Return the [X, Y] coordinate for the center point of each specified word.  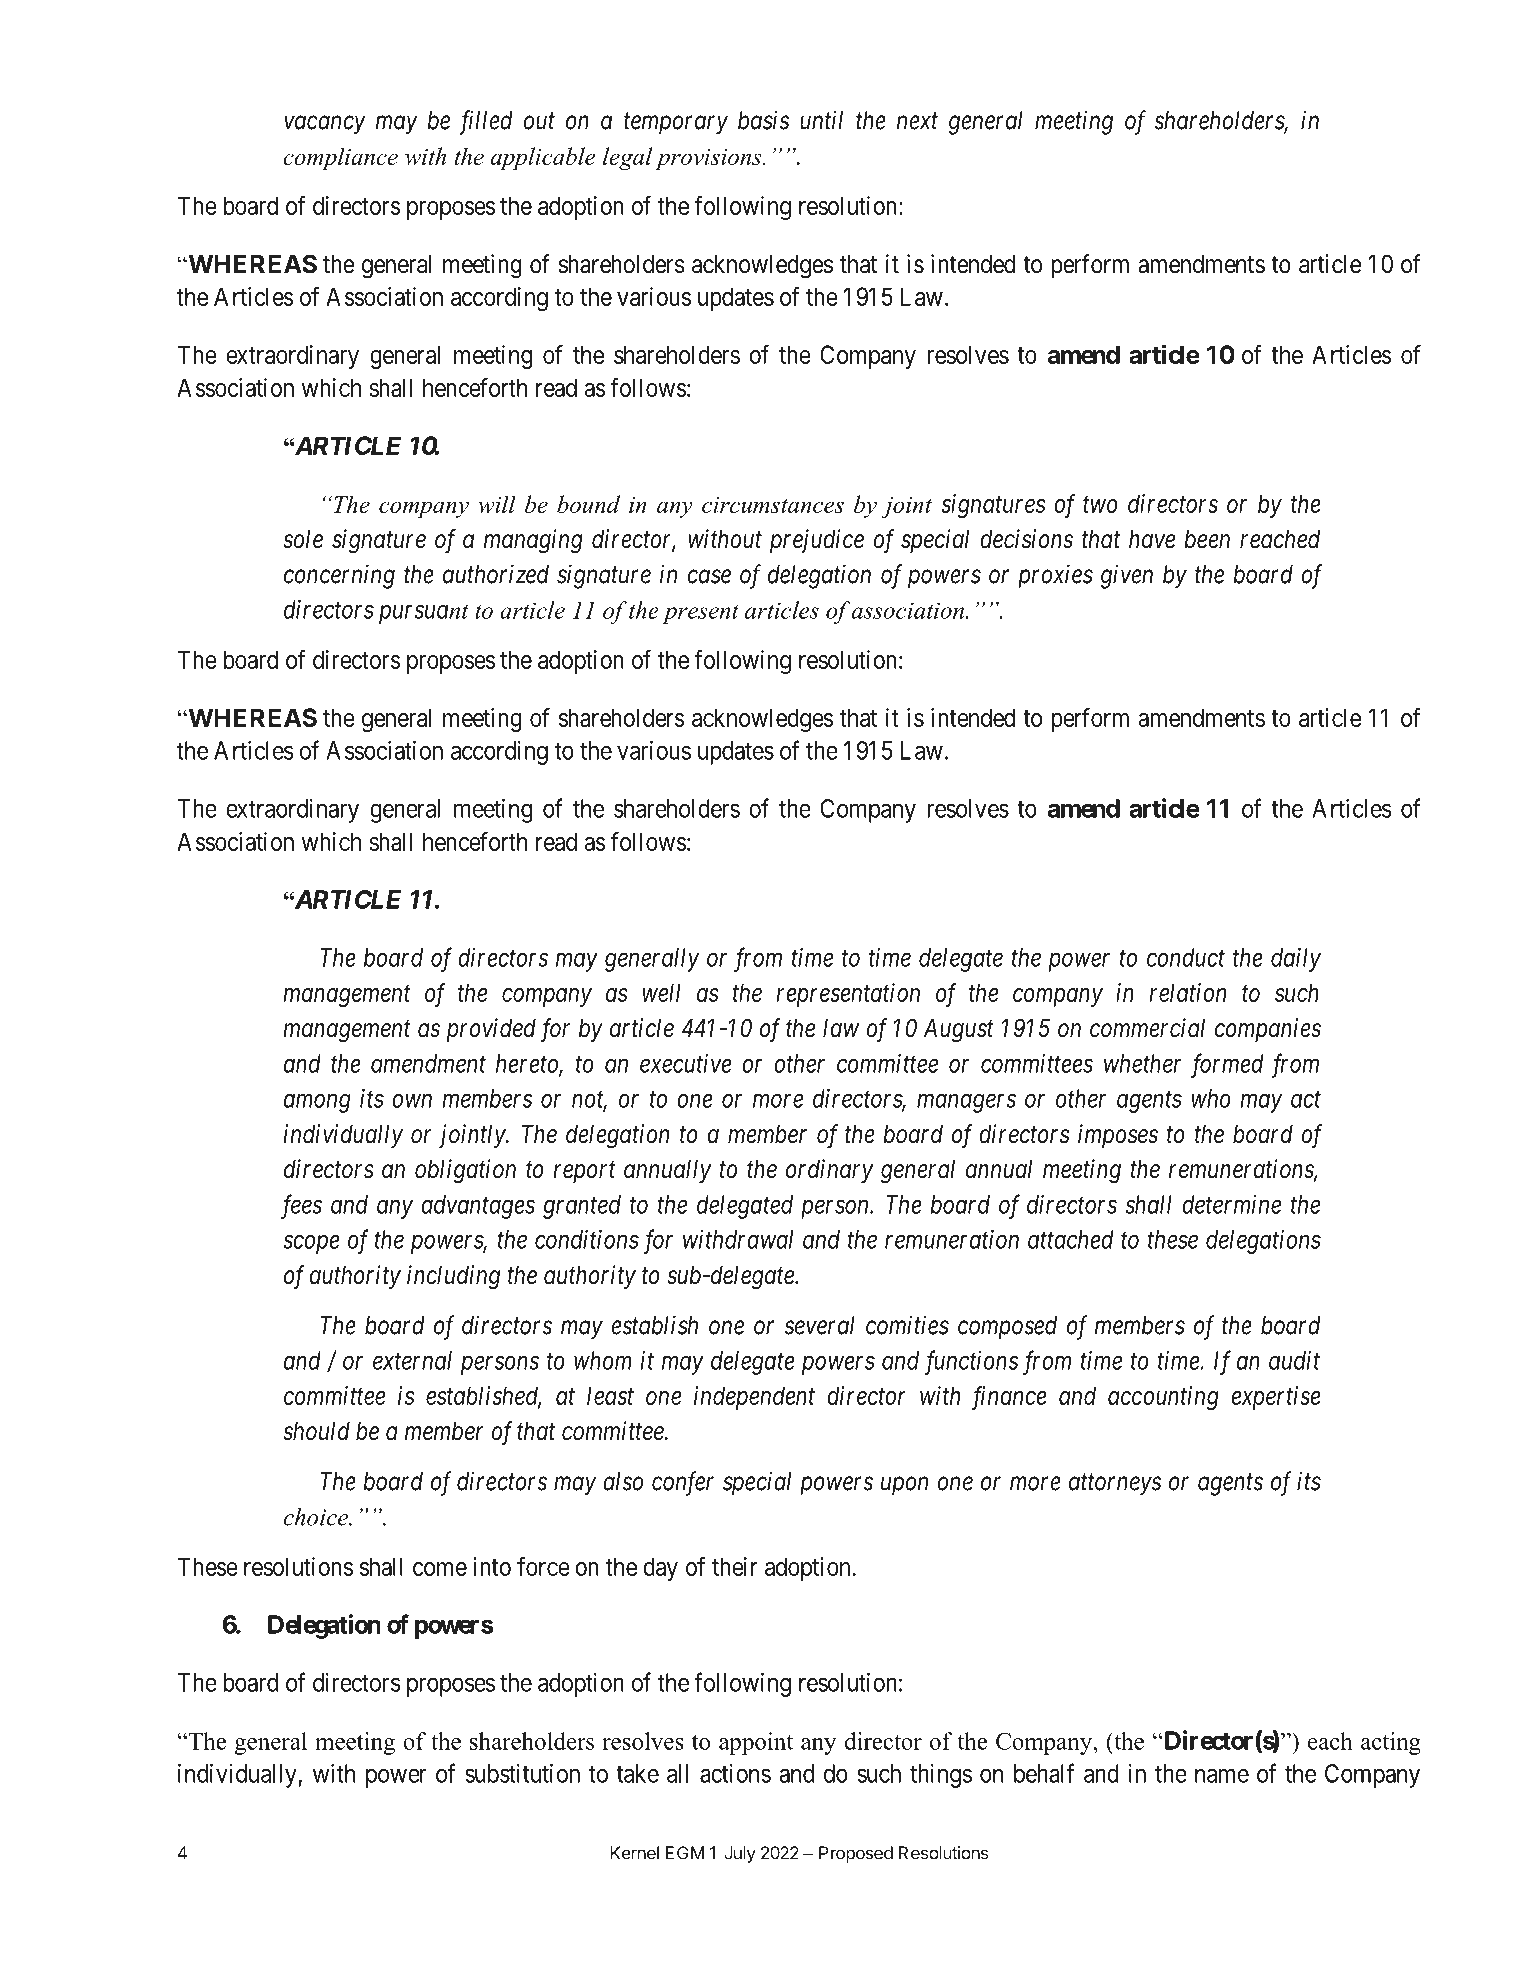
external [412, 1360]
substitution [522, 1773]
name [1222, 1776]
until [821, 120]
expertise [1276, 1398]
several [820, 1325]
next [917, 121]
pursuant [424, 614]
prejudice [817, 541]
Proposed [856, 1854]
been [1207, 539]
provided [491, 1030]
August [958, 1031]
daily [1296, 960]
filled [486, 122]
